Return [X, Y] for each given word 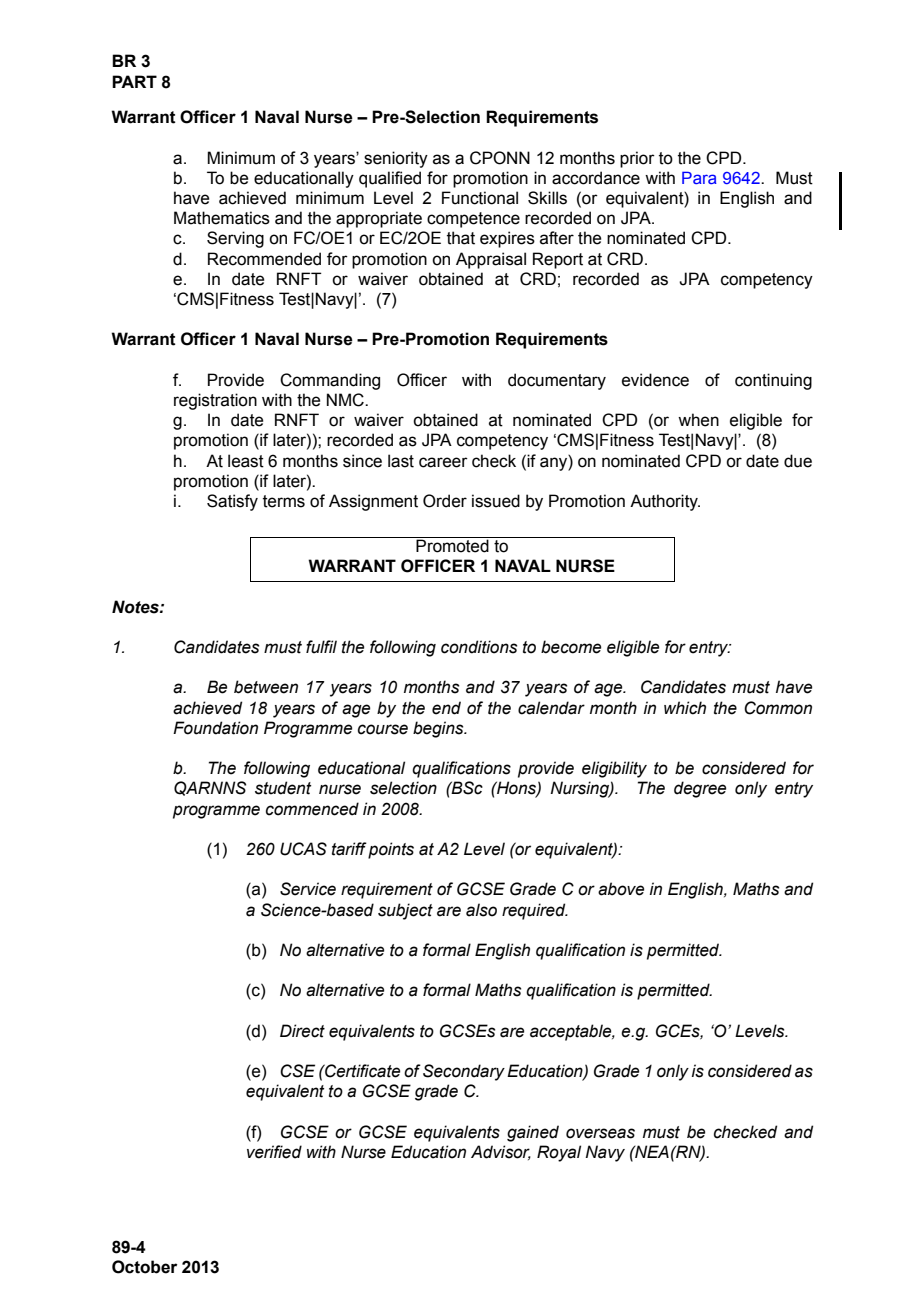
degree [700, 789]
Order [445, 501]
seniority [396, 159]
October [144, 1267]
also [481, 910]
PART [134, 81]
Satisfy [232, 502]
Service [308, 889]
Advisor [501, 1152]
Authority [665, 502]
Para [699, 177]
